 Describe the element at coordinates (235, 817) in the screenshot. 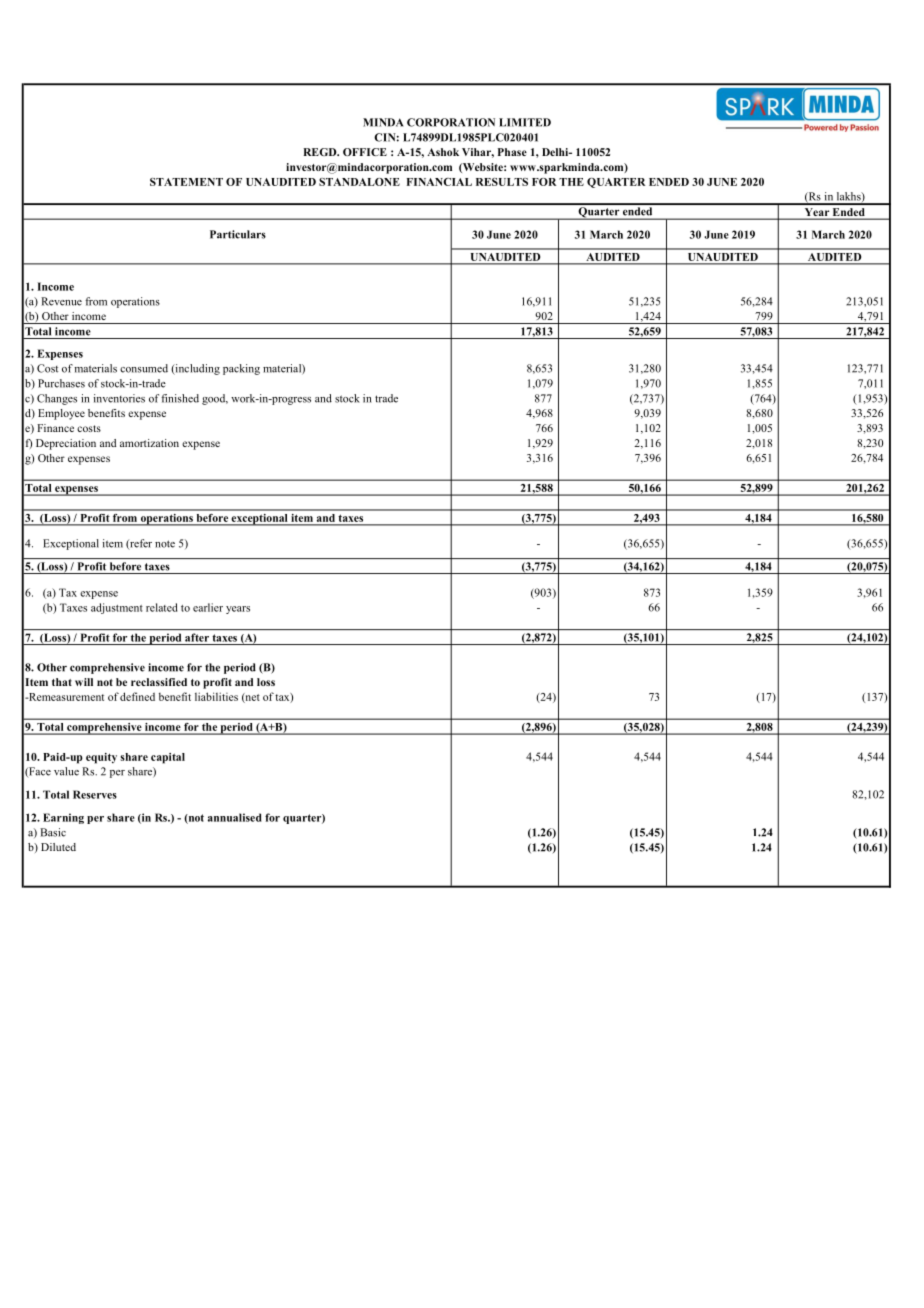

I see `annualised` at that location.
